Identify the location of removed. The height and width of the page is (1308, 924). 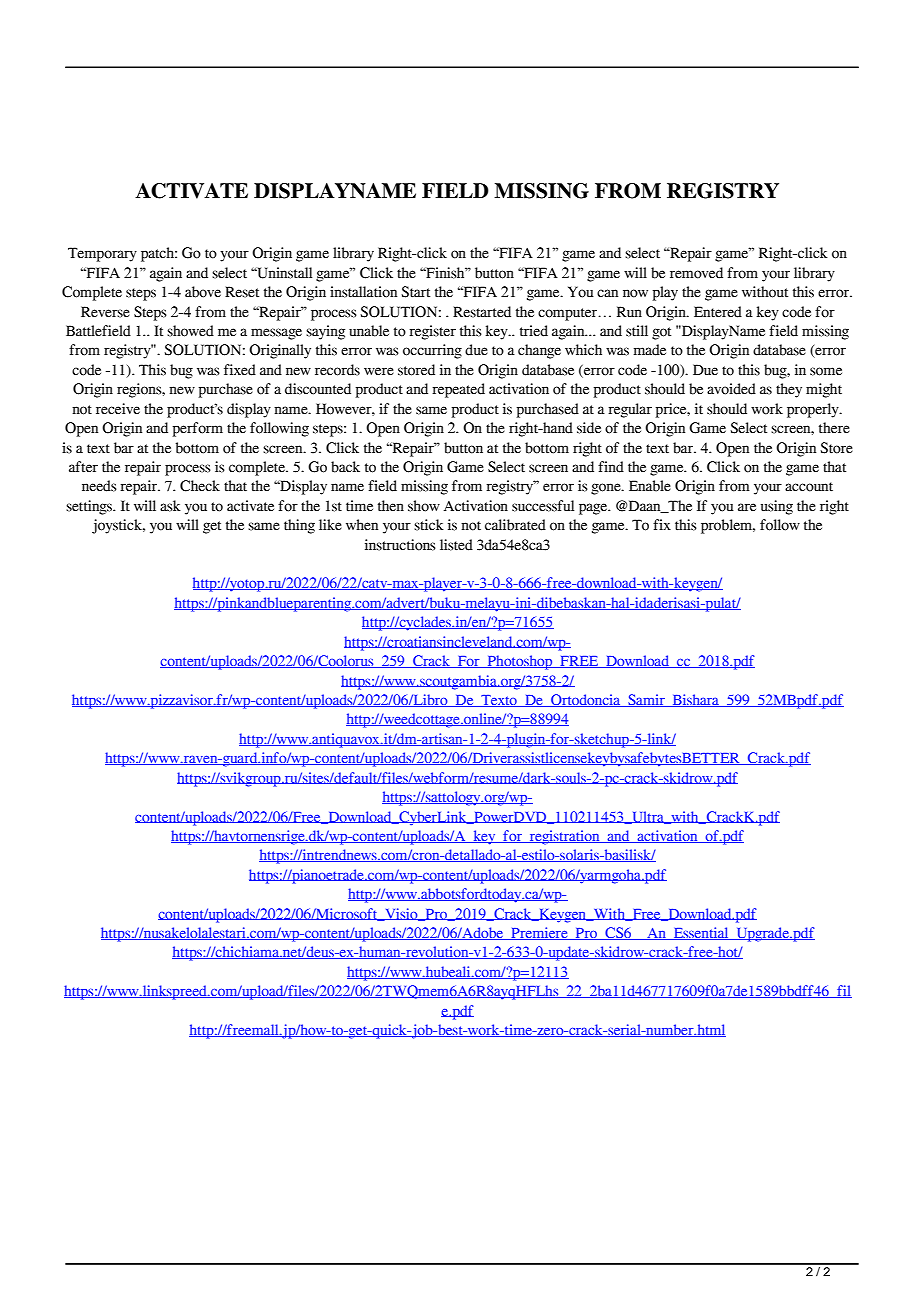
(696, 273).
